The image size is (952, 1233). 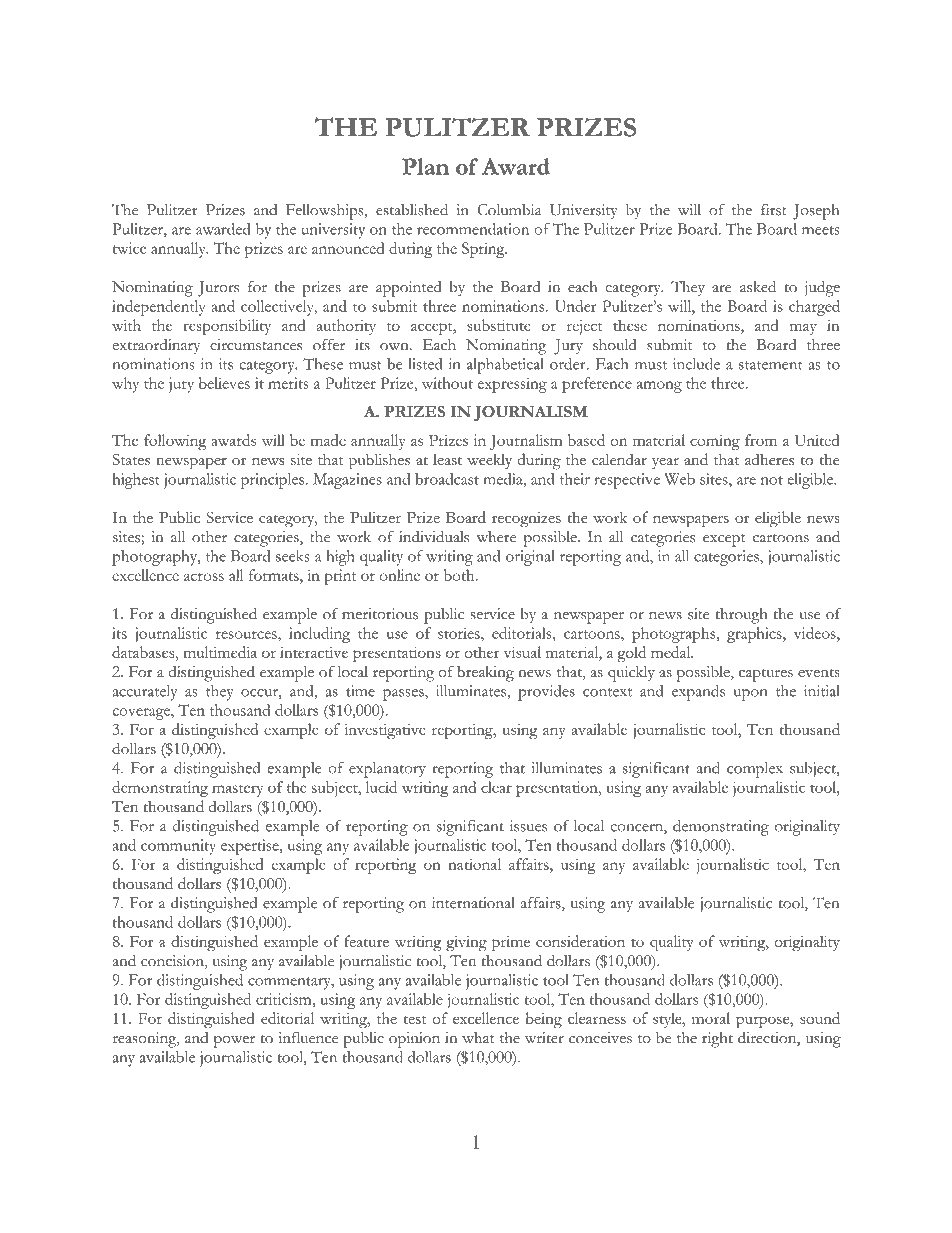 What do you see at coordinates (755, 770) in the document?
I see `complex` at bounding box center [755, 770].
